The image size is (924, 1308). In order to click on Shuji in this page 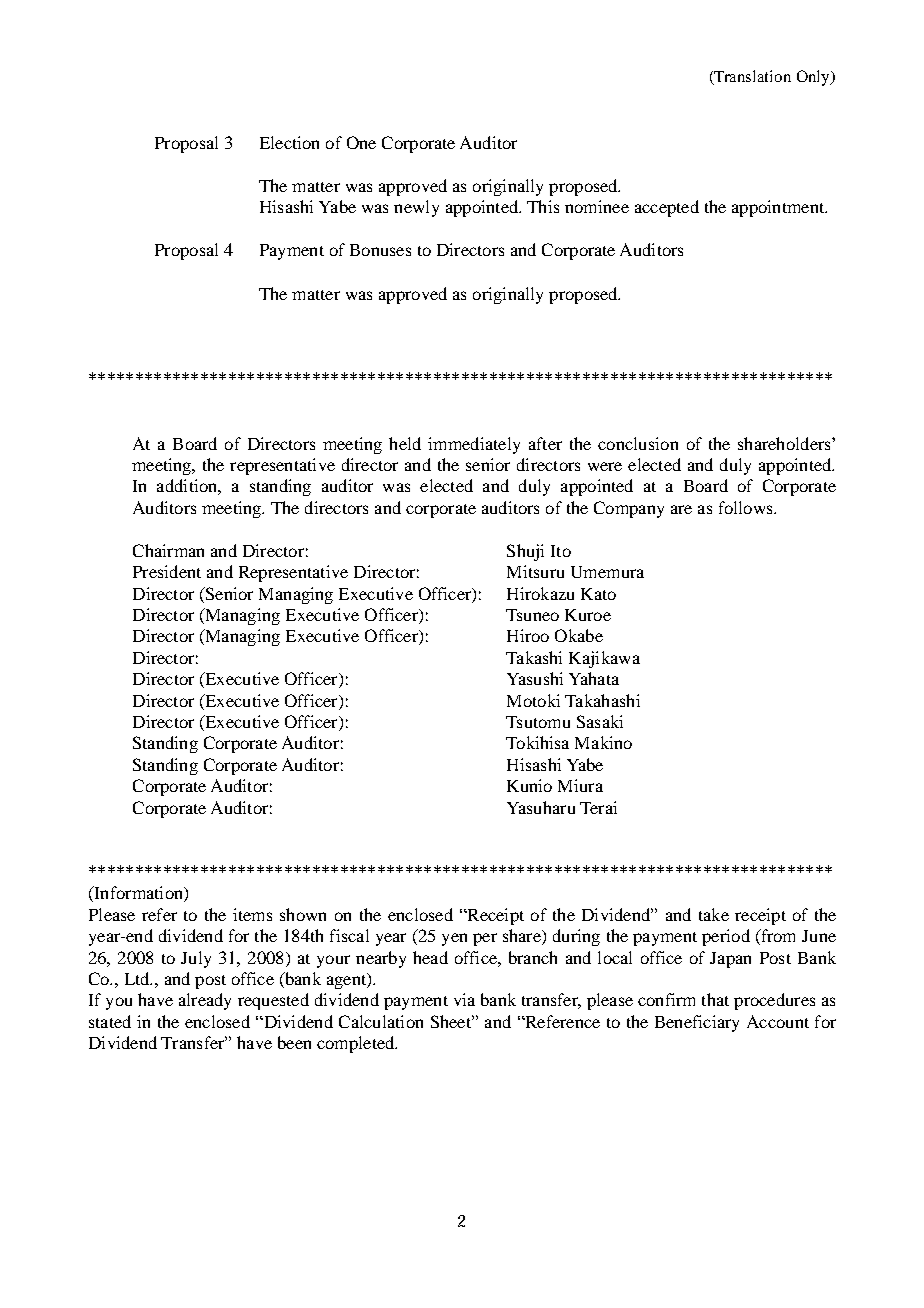, I will do `click(525, 552)`.
